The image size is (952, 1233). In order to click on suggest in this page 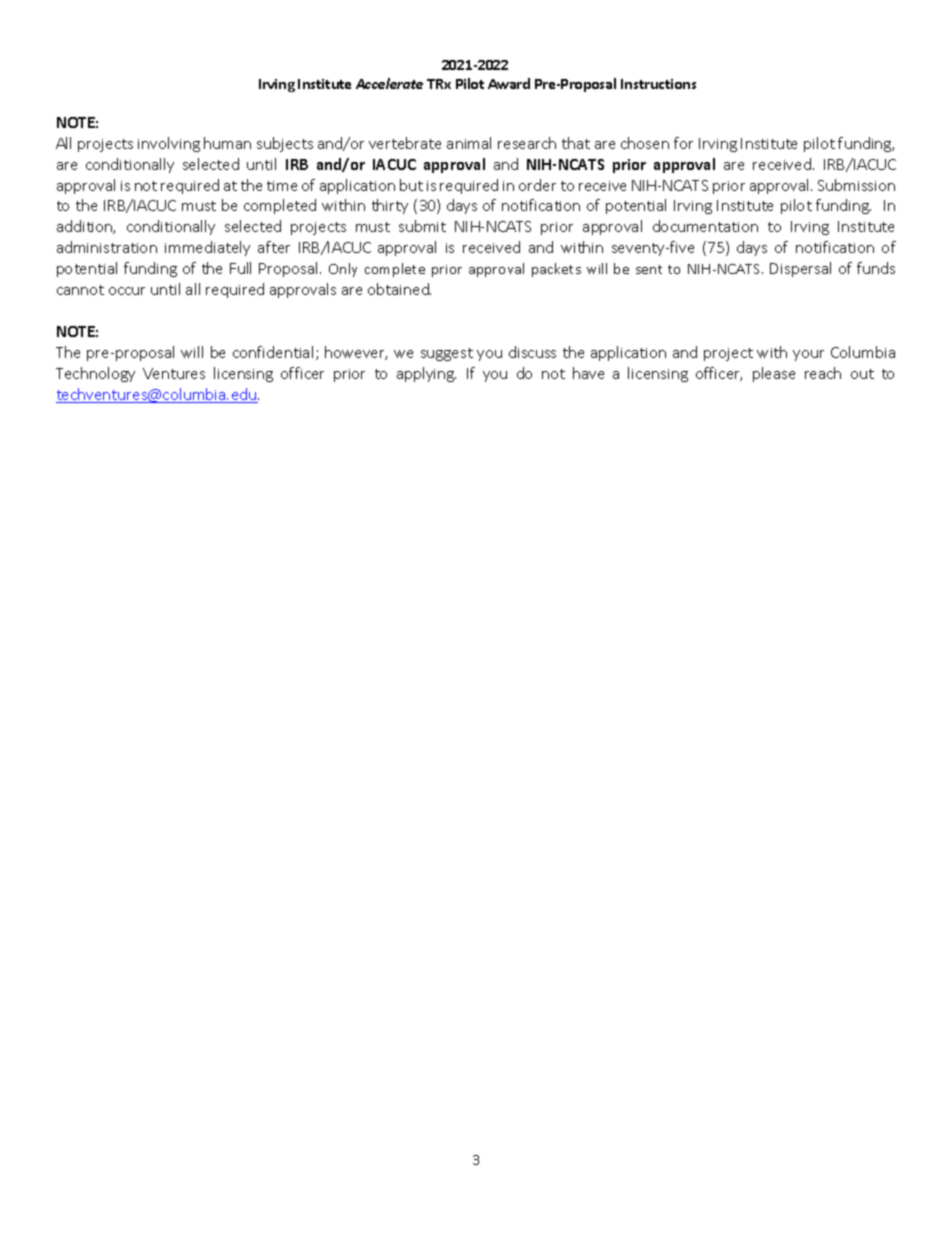, I will do `click(447, 354)`.
